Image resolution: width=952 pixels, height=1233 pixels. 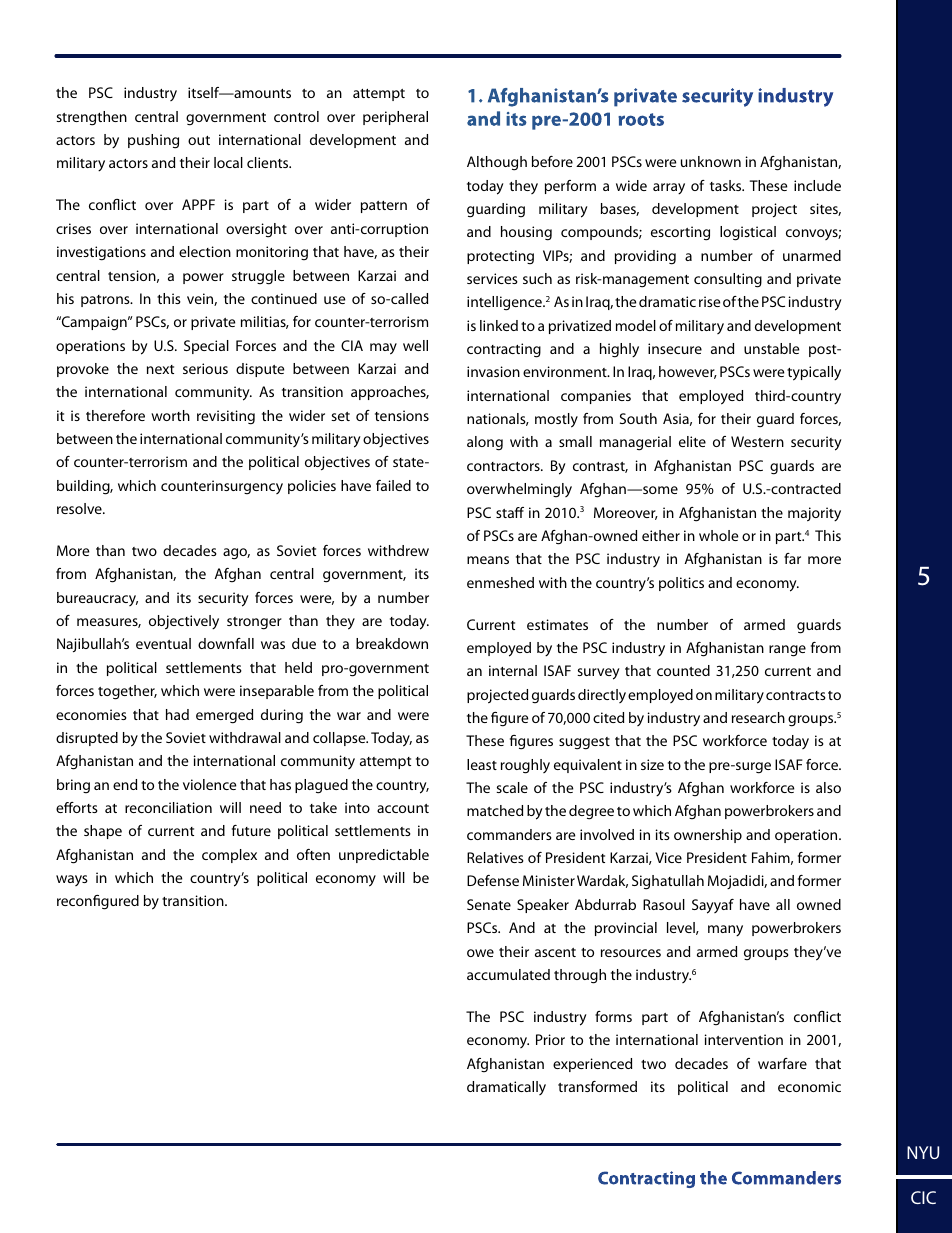 I want to click on pushing, so click(x=153, y=141).
